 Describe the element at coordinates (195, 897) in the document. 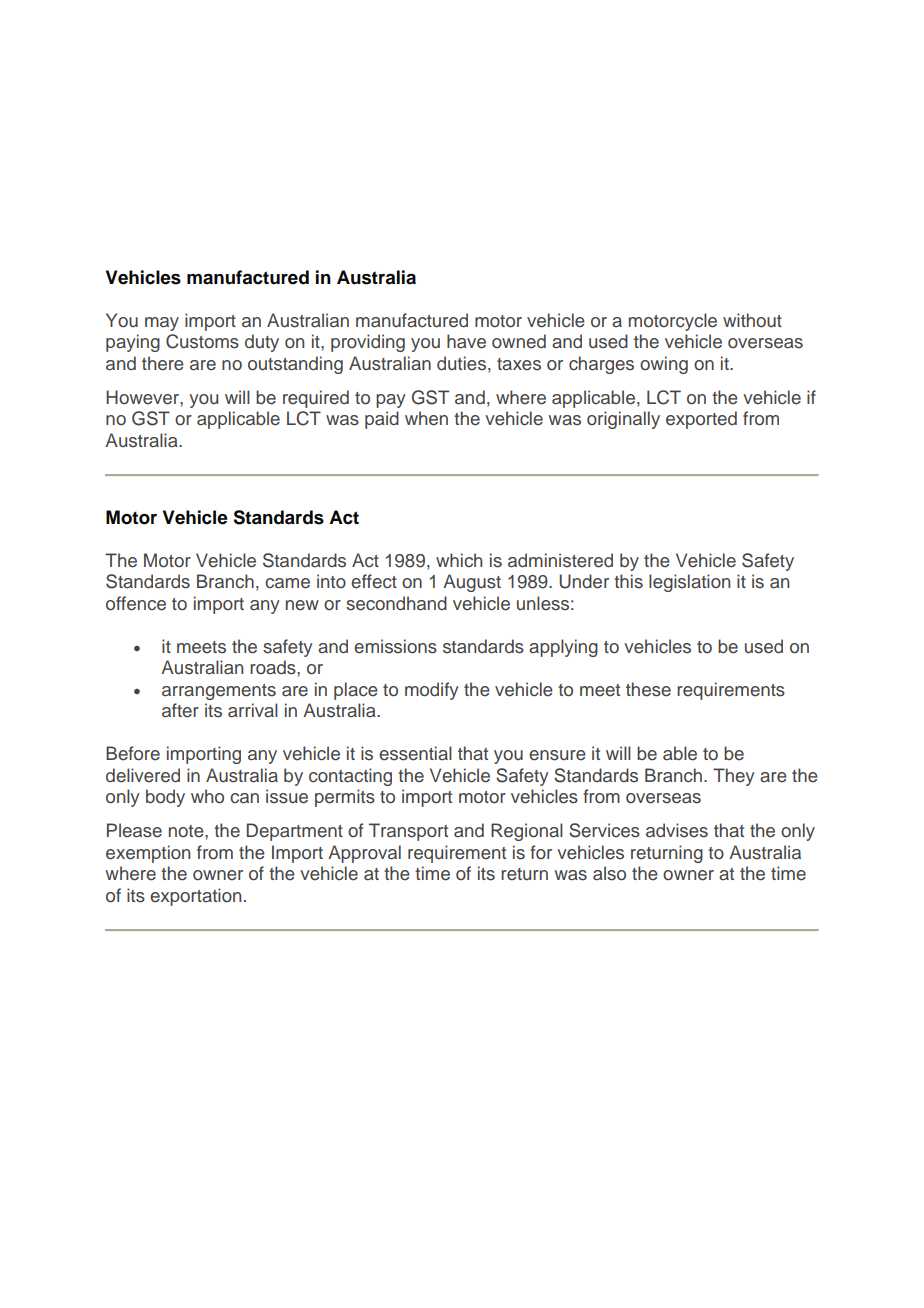

I see `exportation` at that location.
